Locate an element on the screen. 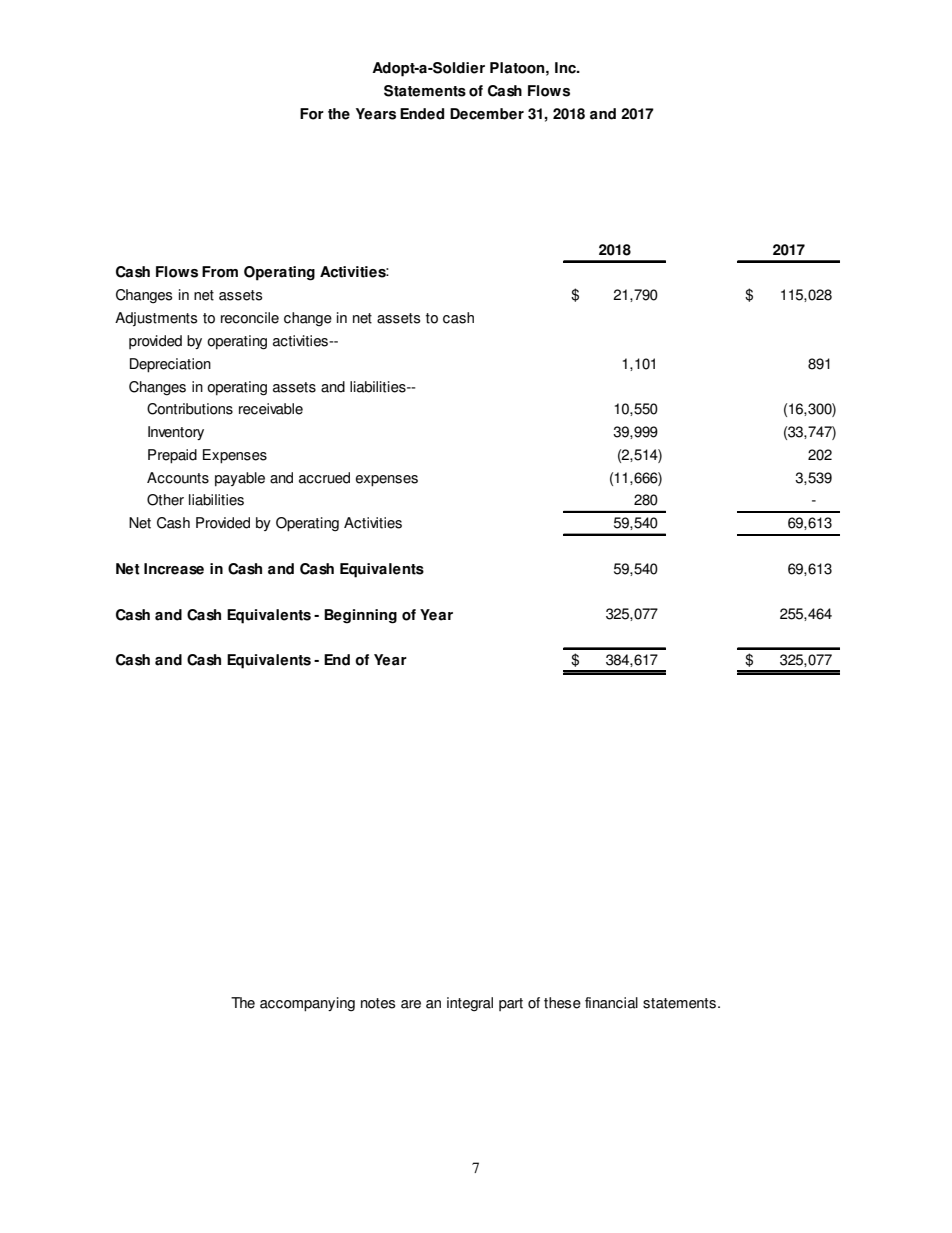  Ended is located at coordinates (422, 114).
